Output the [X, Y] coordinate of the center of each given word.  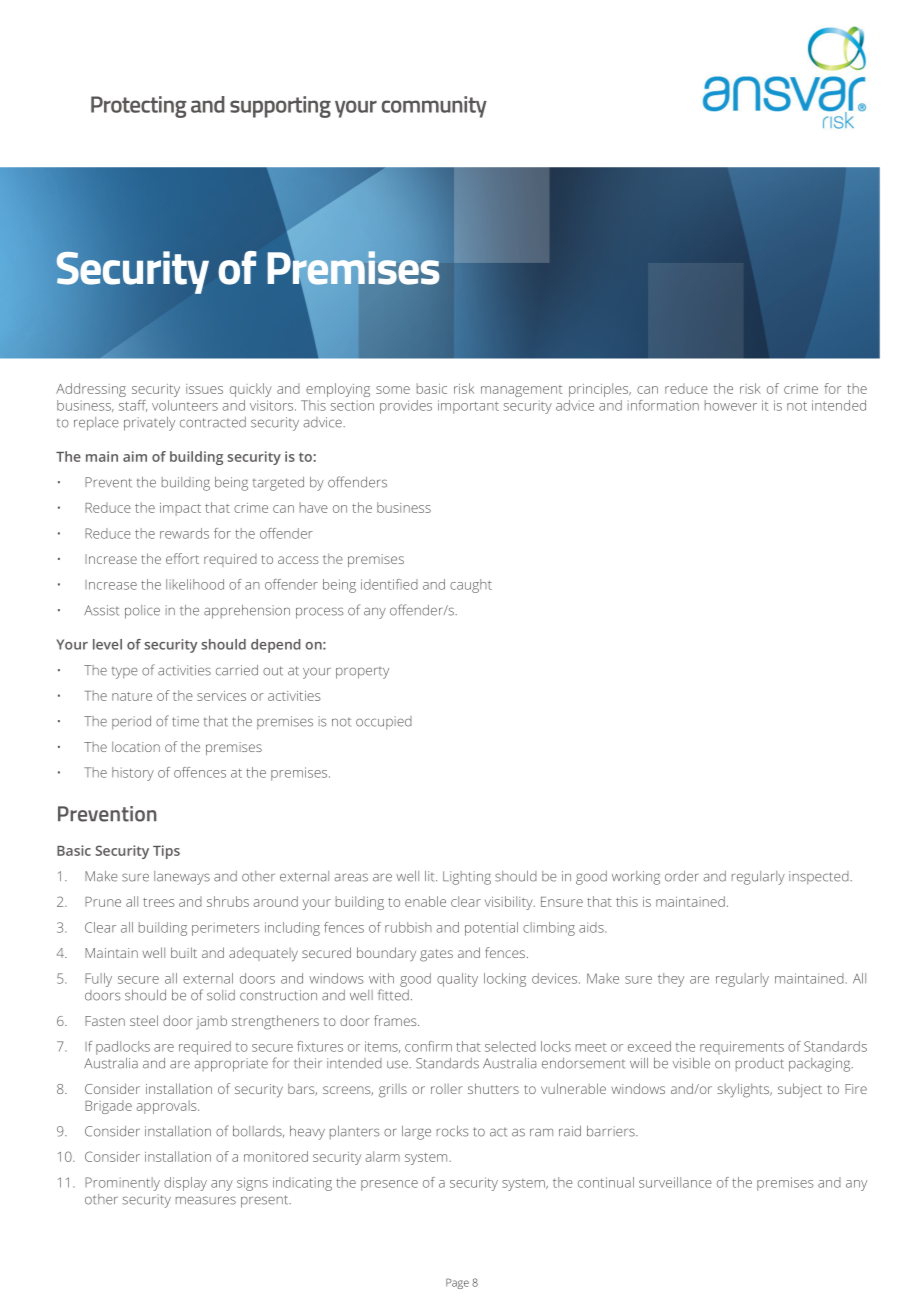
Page [457, 1283]
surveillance [675, 1182]
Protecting [138, 107]
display [185, 1184]
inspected [820, 878]
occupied [384, 723]
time [185, 721]
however [731, 405]
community [434, 107]
